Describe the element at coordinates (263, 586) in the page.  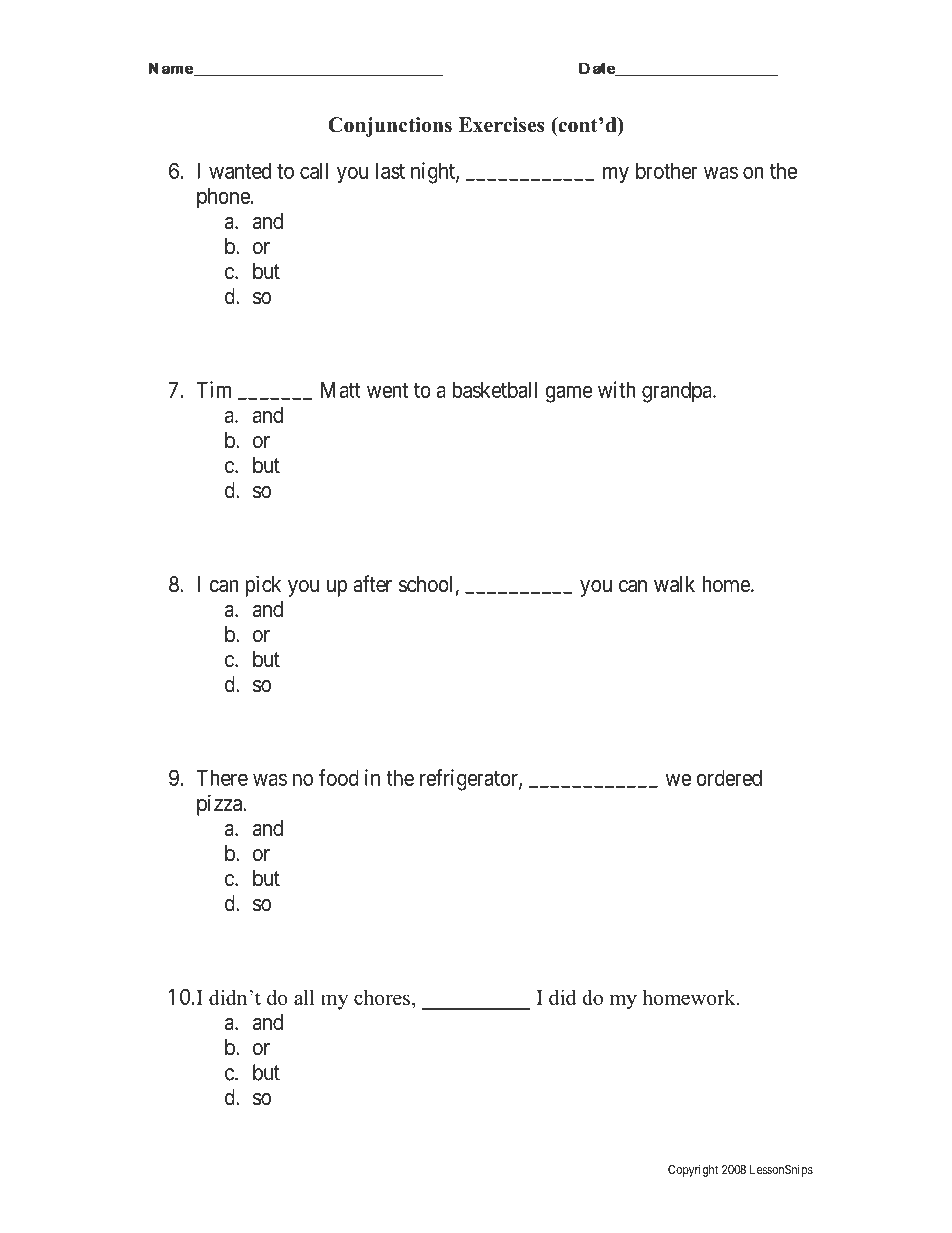
I see `pick` at that location.
